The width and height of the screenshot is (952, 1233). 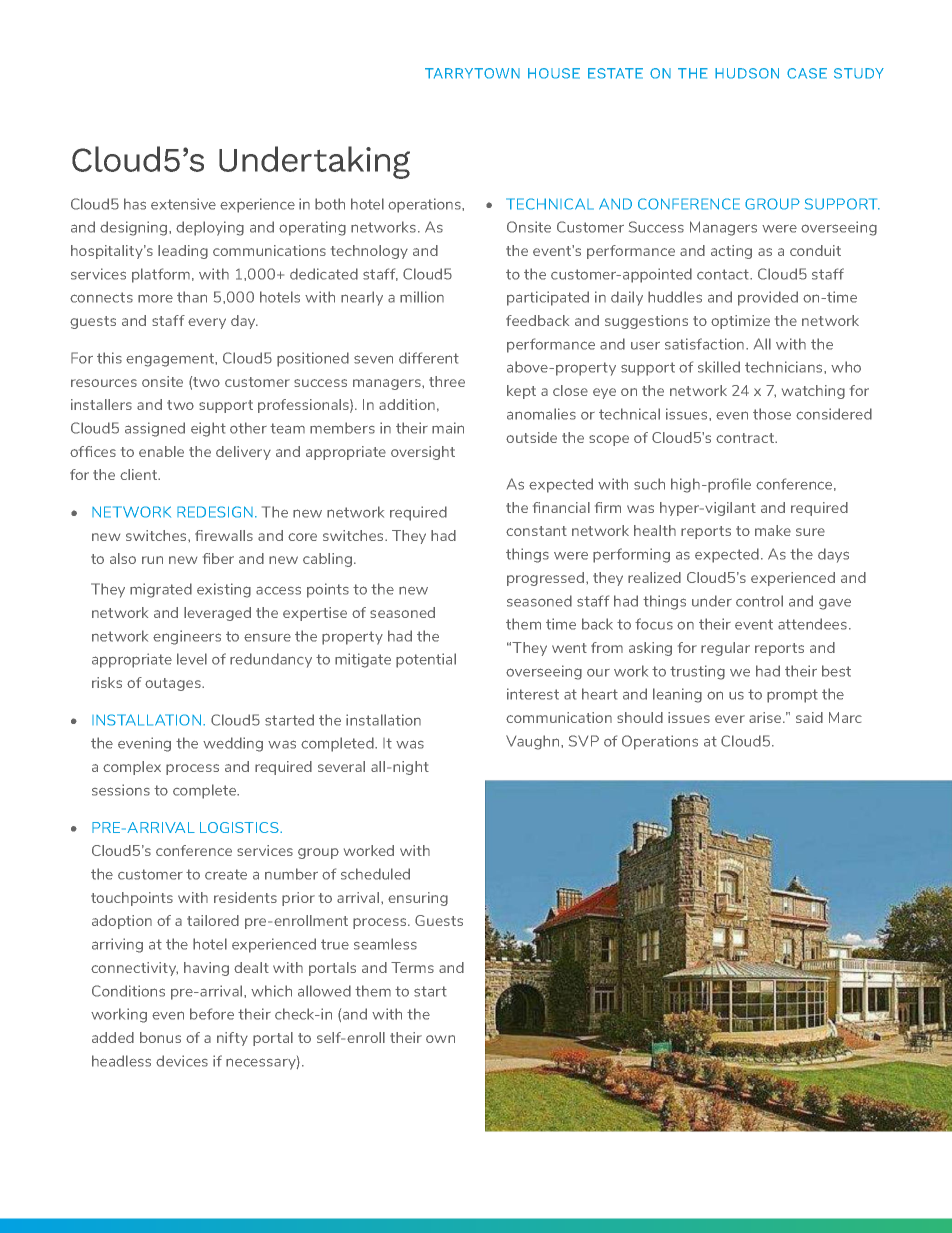 I want to click on arise, so click(x=766, y=717).
